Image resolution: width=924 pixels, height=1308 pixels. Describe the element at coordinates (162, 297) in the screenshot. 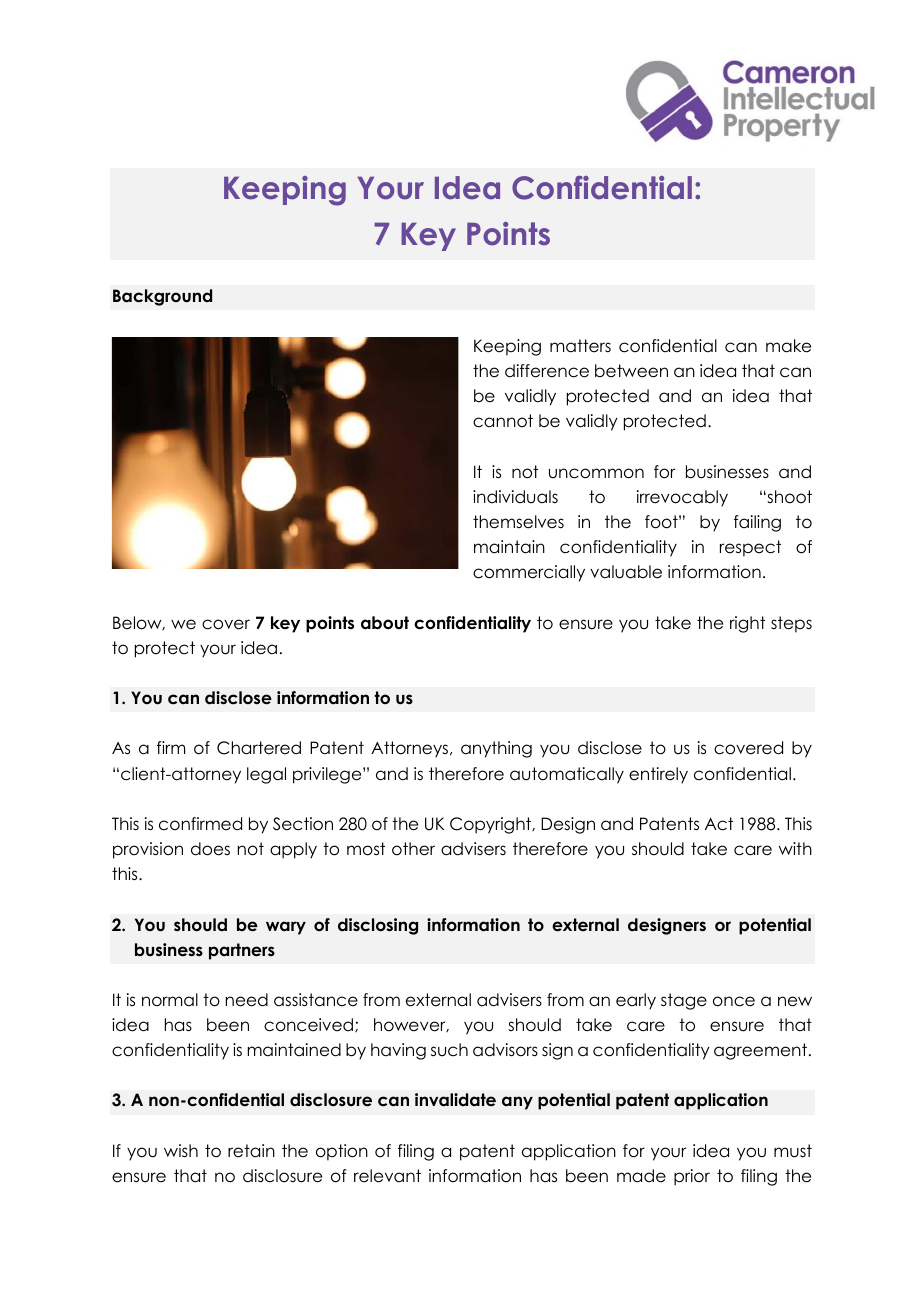

I see `Background` at that location.
